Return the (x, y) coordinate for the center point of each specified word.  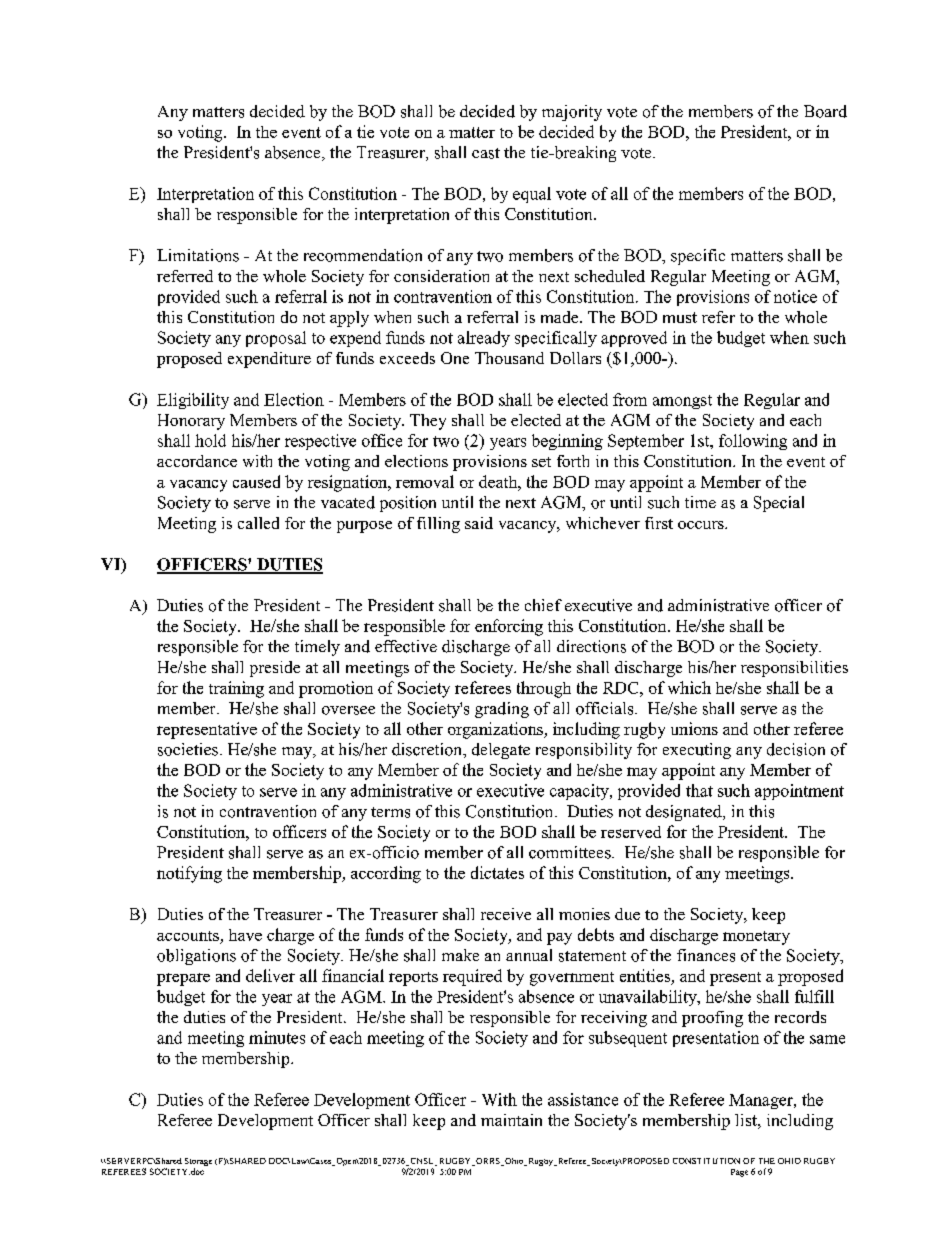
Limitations (198, 255)
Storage (198, 1162)
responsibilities (794, 669)
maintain (511, 1120)
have (245, 935)
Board (825, 111)
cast (486, 153)
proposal (276, 339)
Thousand (509, 358)
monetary (756, 938)
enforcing (509, 627)
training (236, 689)
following (753, 442)
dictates (497, 872)
